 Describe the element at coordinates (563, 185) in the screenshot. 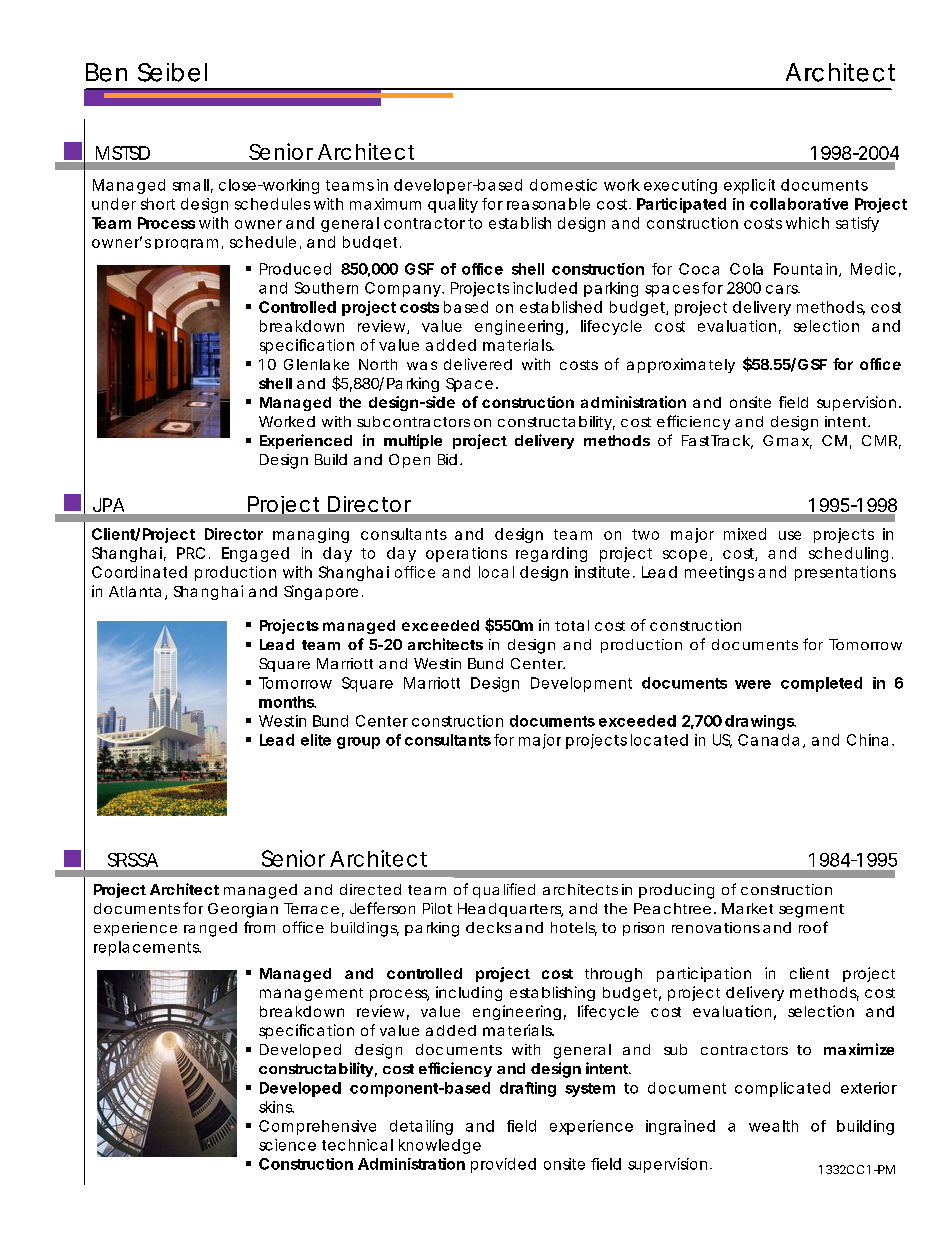

I see `domestic` at that location.
